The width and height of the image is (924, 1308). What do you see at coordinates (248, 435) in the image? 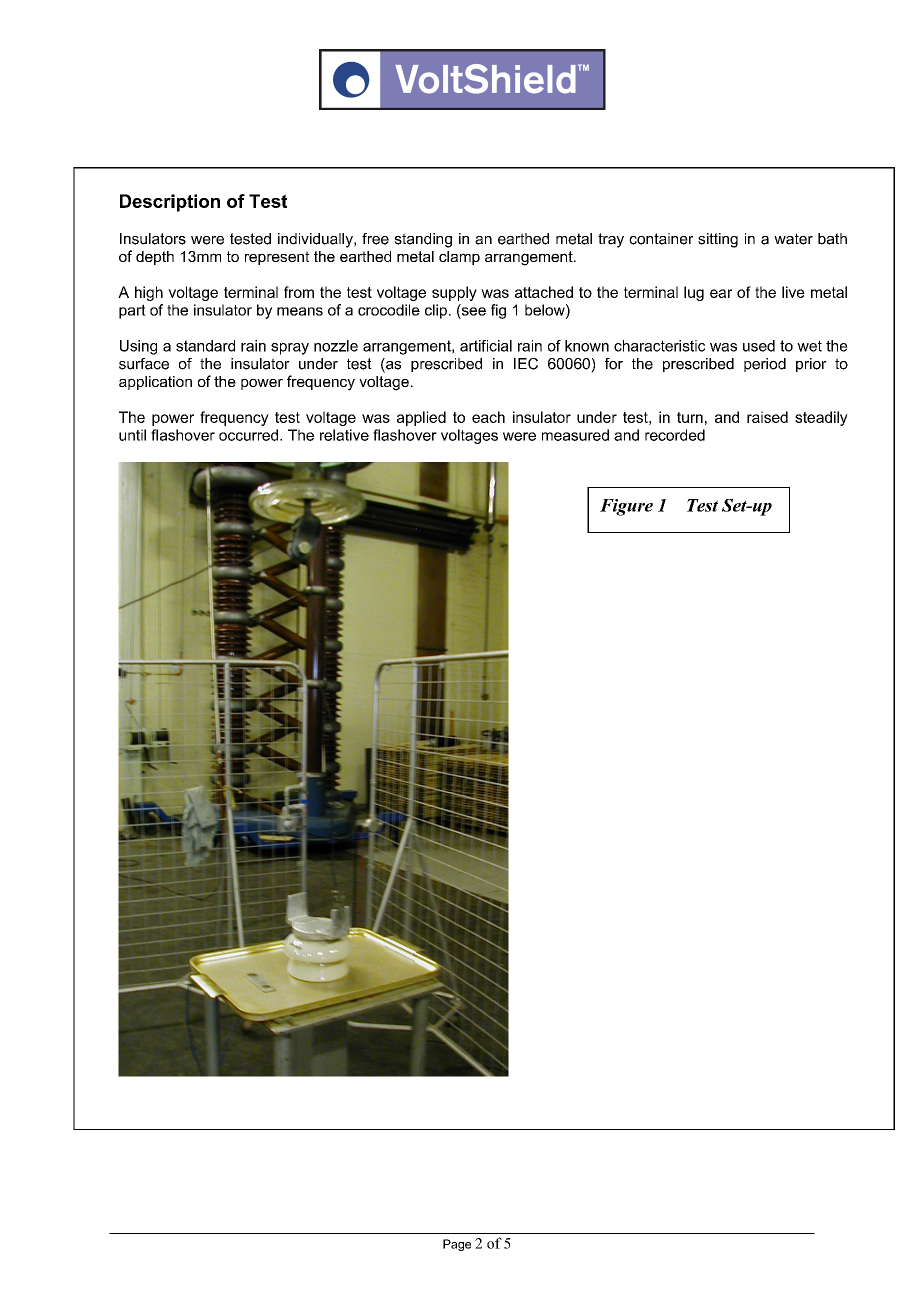
I see `occurred` at bounding box center [248, 435].
